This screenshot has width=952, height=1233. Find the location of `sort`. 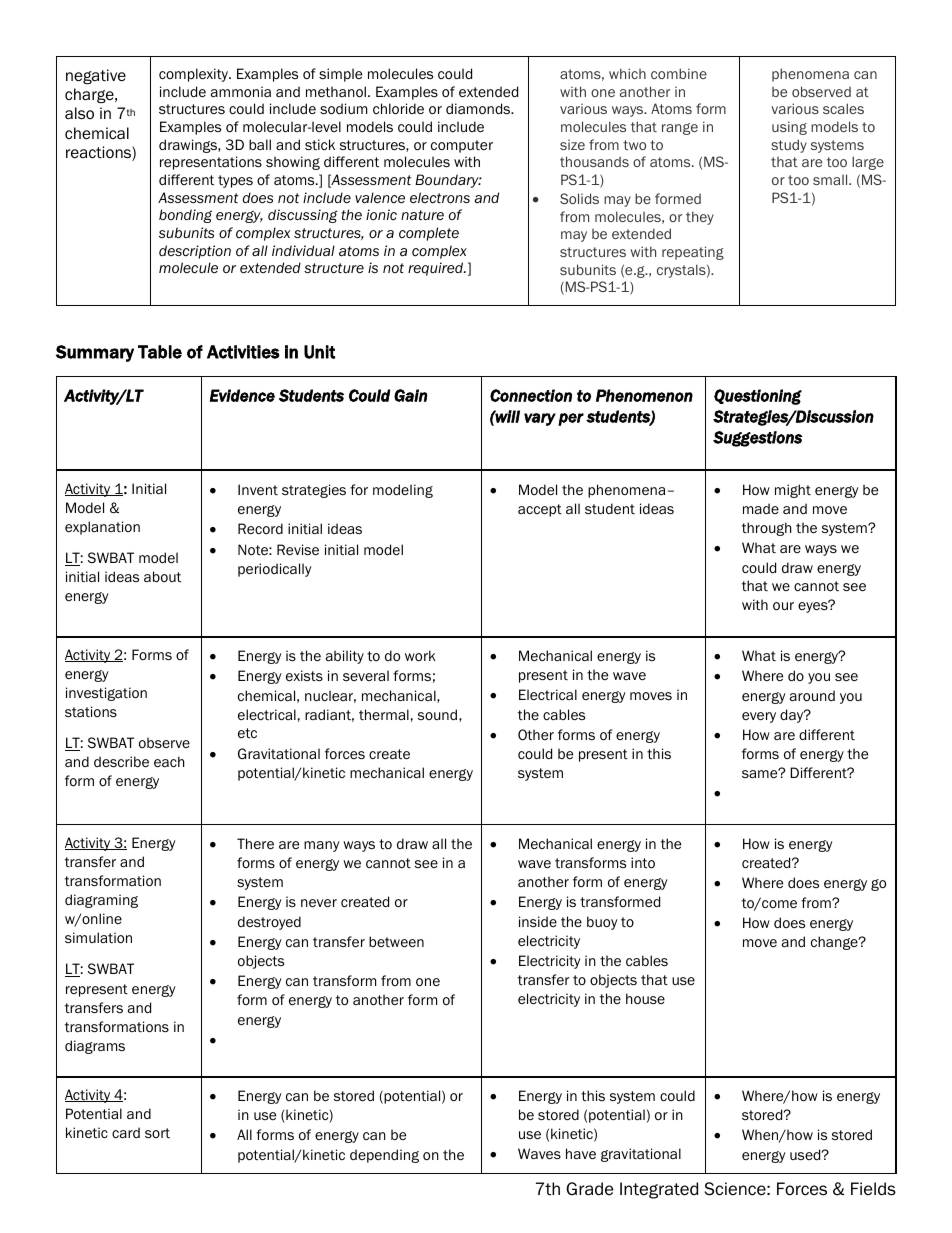

sort is located at coordinates (157, 1133).
